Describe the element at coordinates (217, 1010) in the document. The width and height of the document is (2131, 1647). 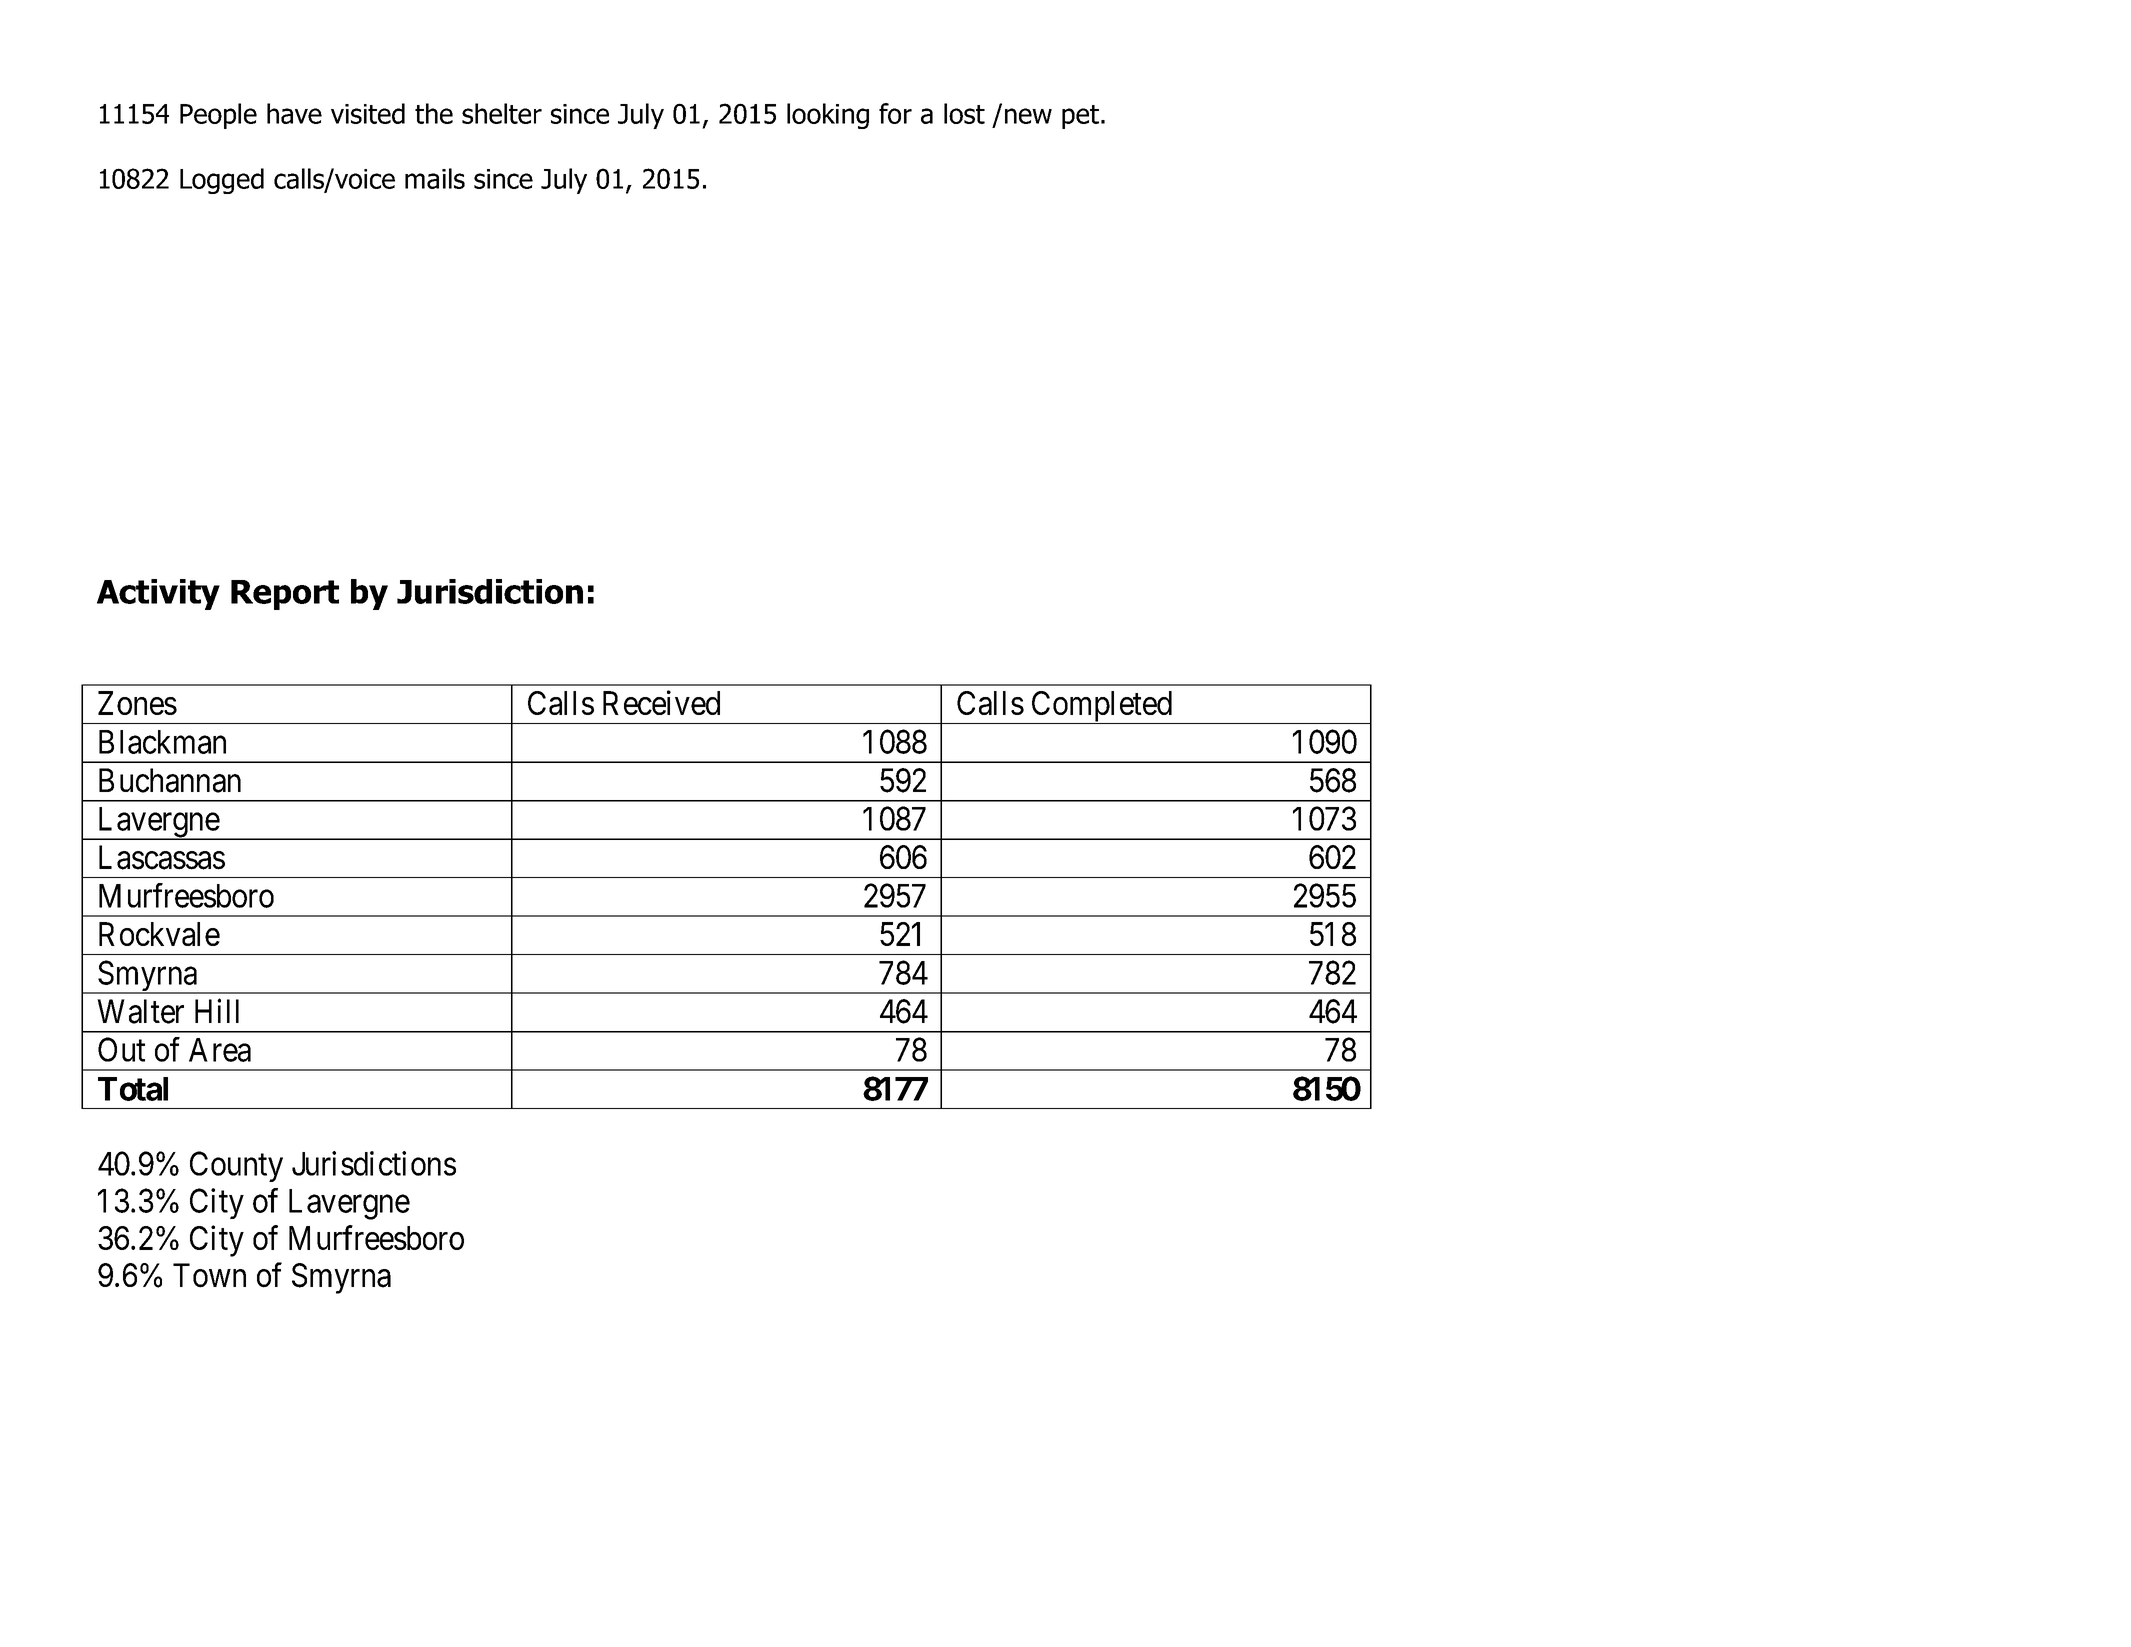
I see `Hill` at that location.
